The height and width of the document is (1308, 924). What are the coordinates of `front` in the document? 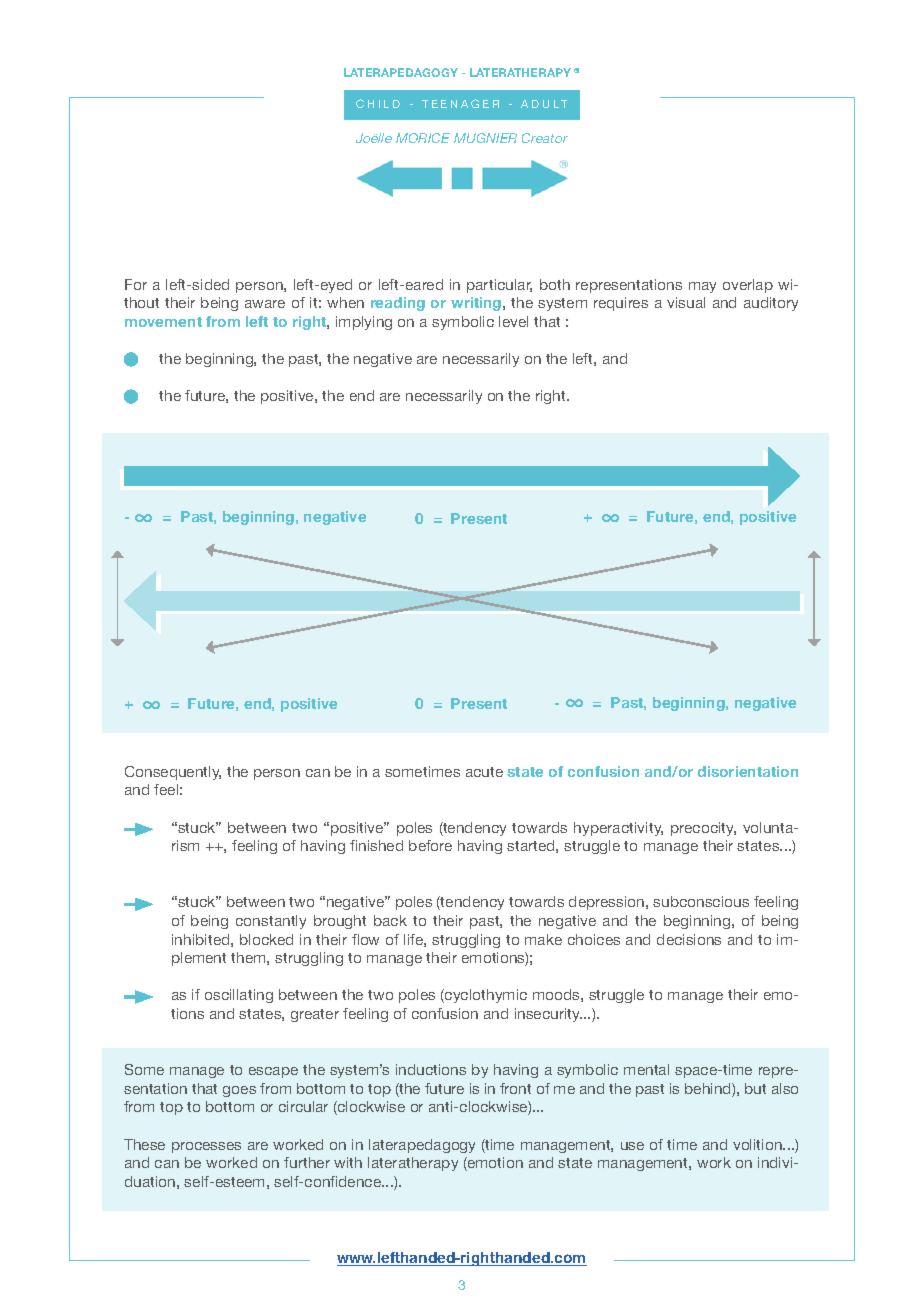 It's located at (515, 1088).
